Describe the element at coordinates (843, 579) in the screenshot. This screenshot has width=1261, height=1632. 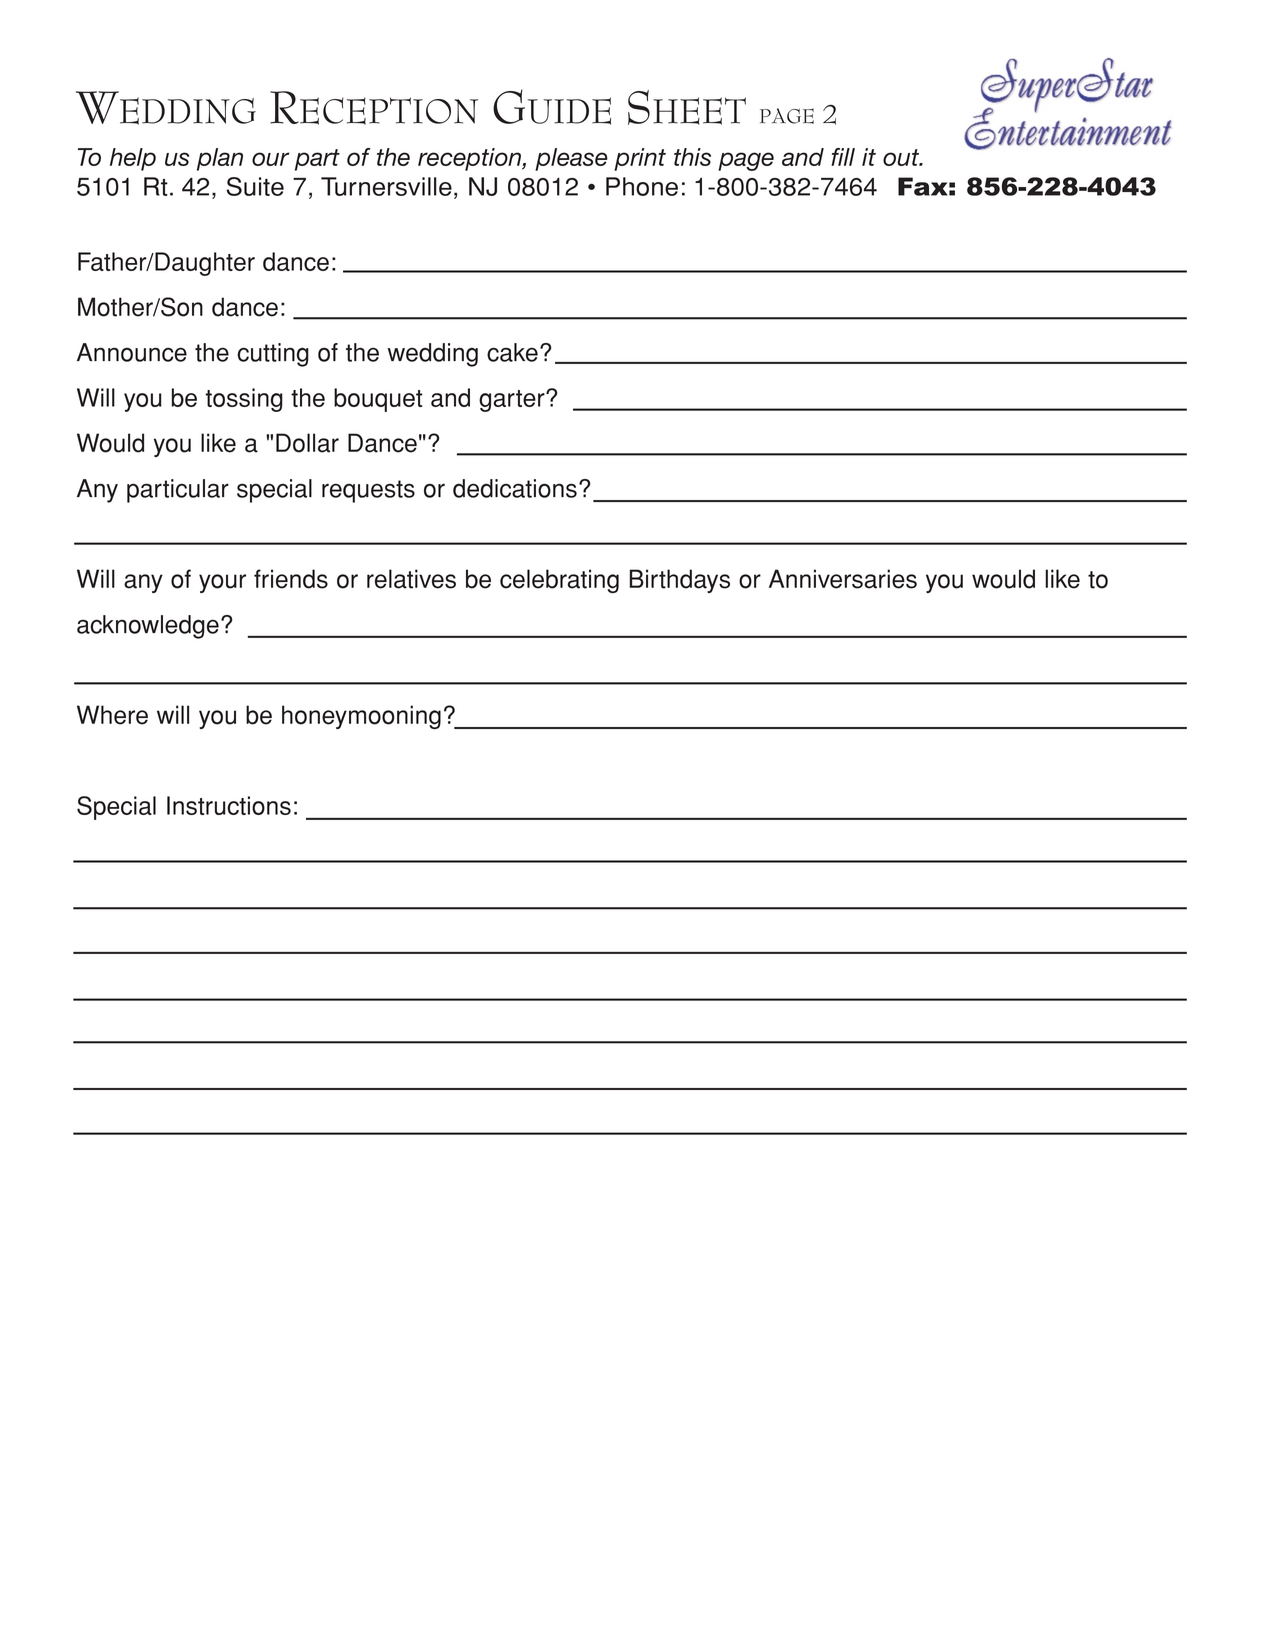
I see `Anniversaries` at that location.
